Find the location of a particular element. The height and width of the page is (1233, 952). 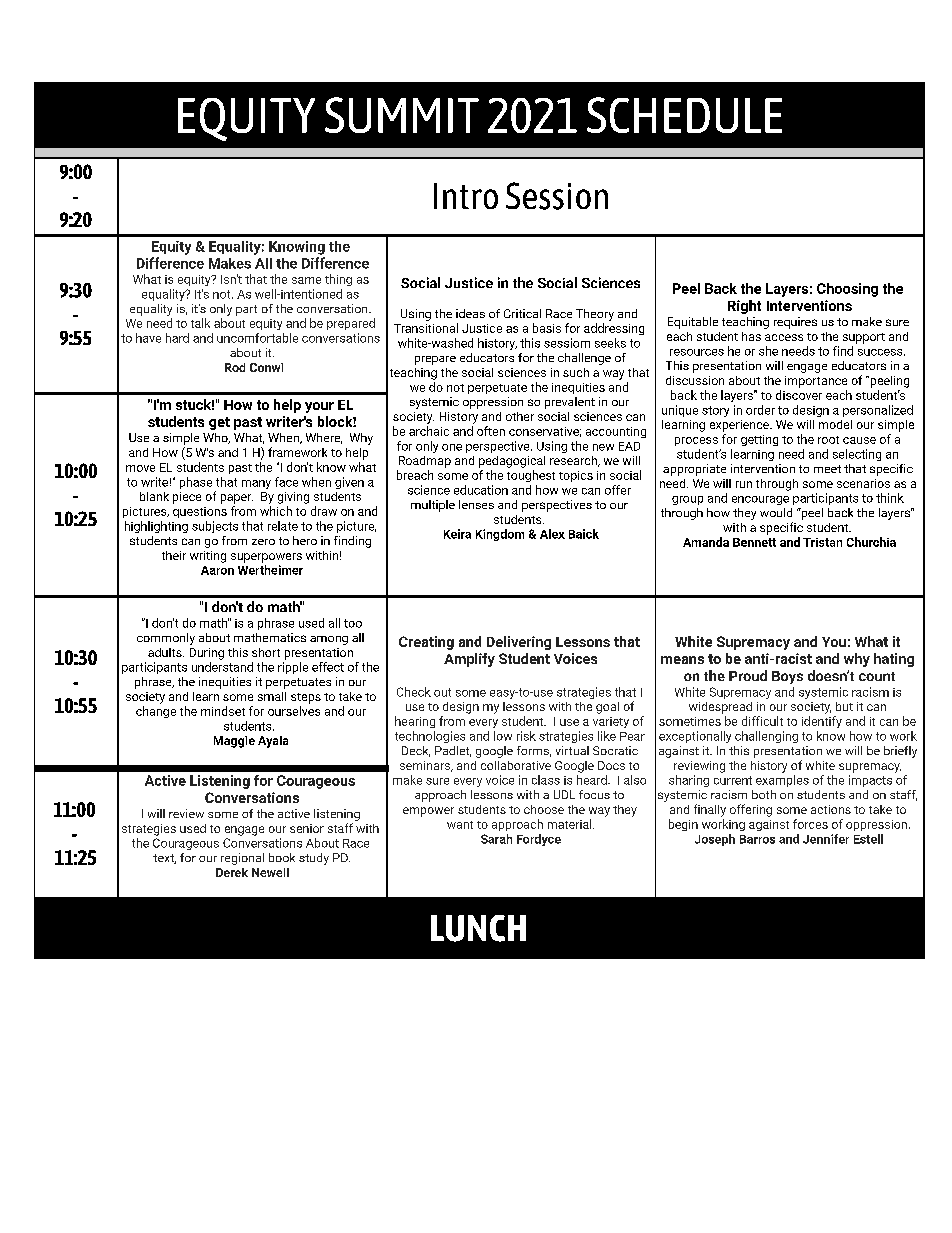

SUMMIT is located at coordinates (402, 115).
